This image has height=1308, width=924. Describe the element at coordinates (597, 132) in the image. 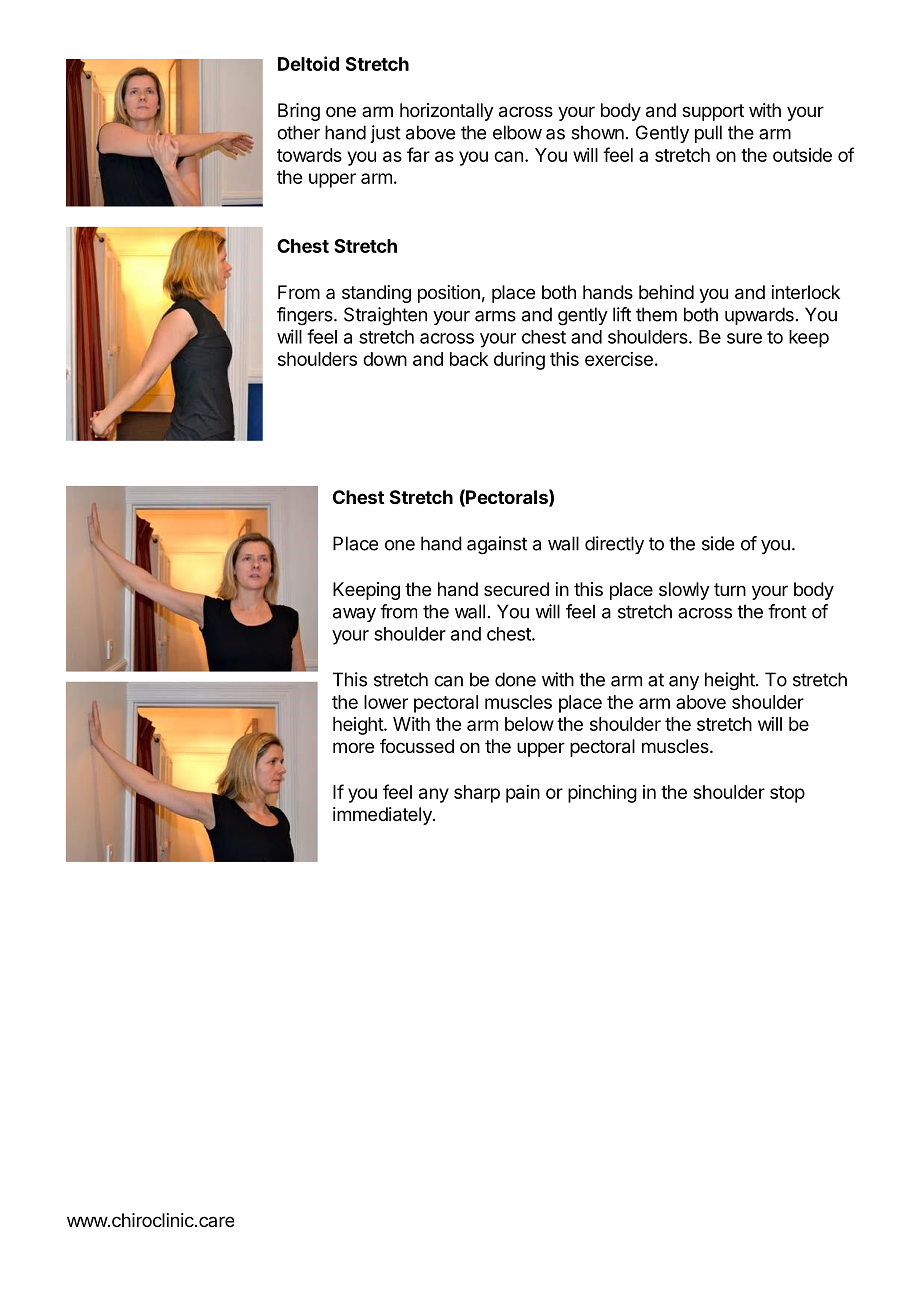

I see `shown` at that location.
